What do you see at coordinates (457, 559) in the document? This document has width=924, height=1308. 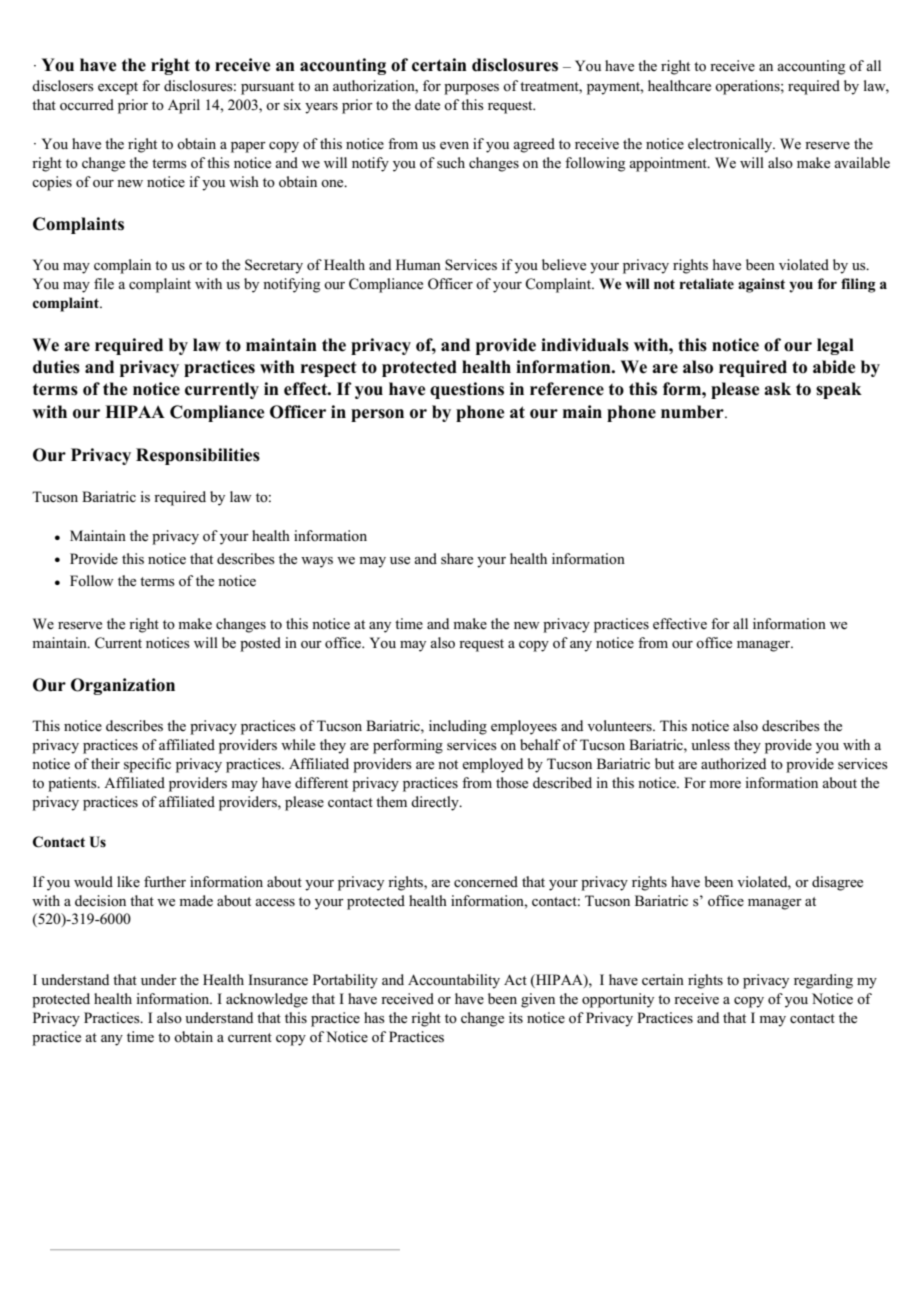 I see `share` at bounding box center [457, 559].
